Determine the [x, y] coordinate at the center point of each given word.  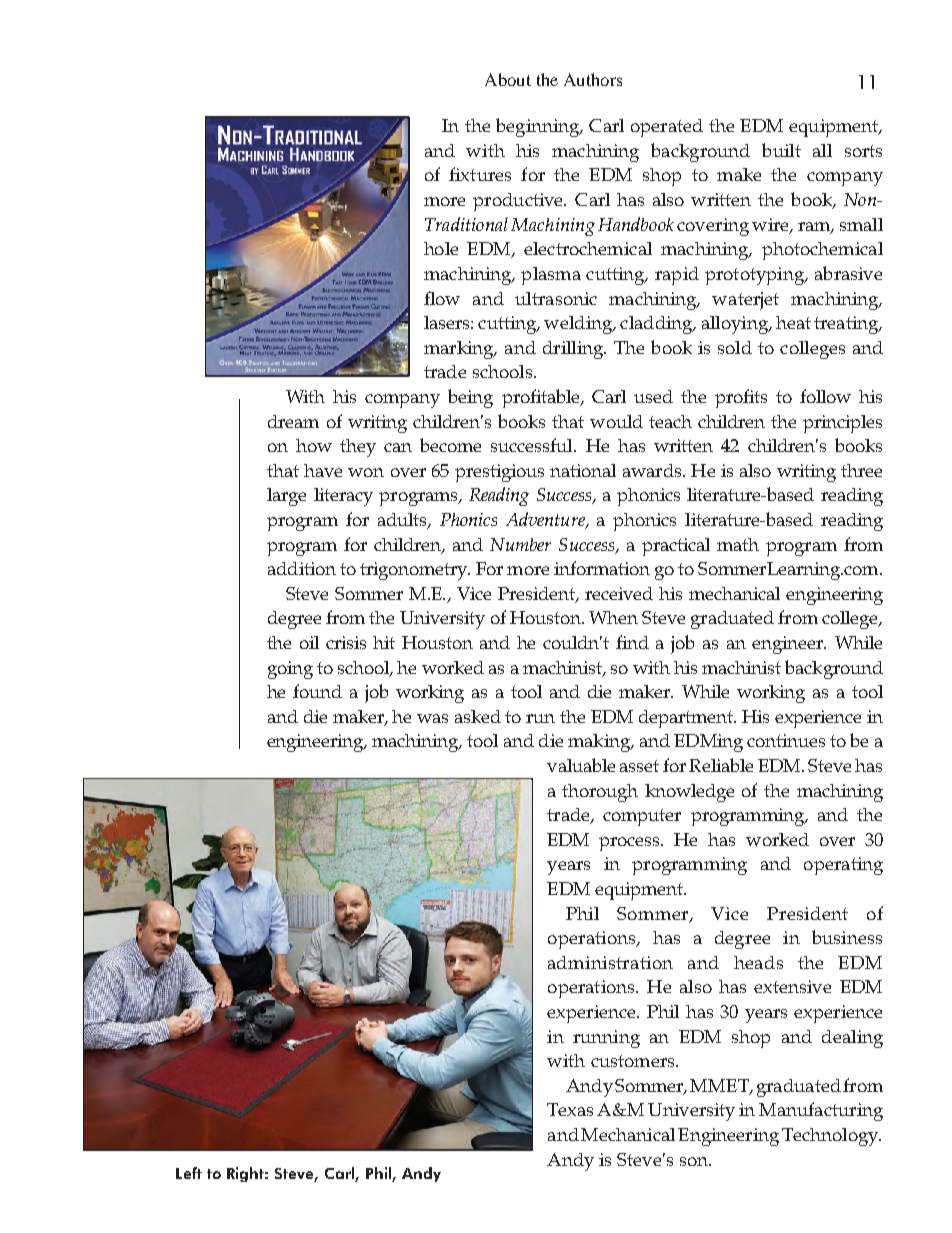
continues [786, 740]
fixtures [480, 174]
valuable [581, 765]
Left [189, 1173]
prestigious [499, 473]
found [317, 691]
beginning [539, 127]
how [314, 445]
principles [842, 424]
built [781, 150]
